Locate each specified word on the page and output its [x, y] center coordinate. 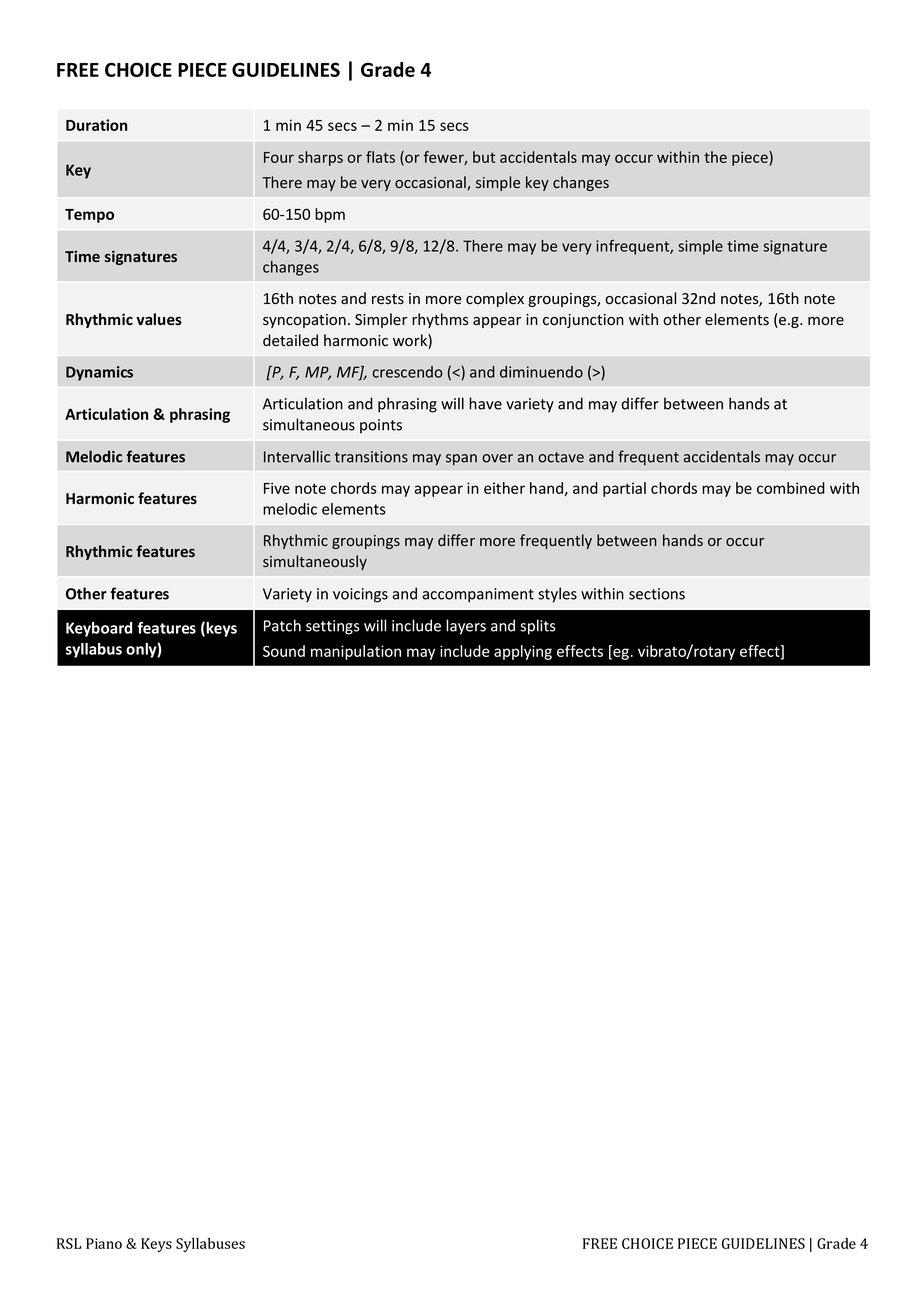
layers [466, 627]
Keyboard [99, 629]
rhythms [440, 320]
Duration [96, 125]
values [159, 319]
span [461, 460]
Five [277, 488]
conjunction [583, 321]
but [484, 157]
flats [380, 157]
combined [791, 488]
